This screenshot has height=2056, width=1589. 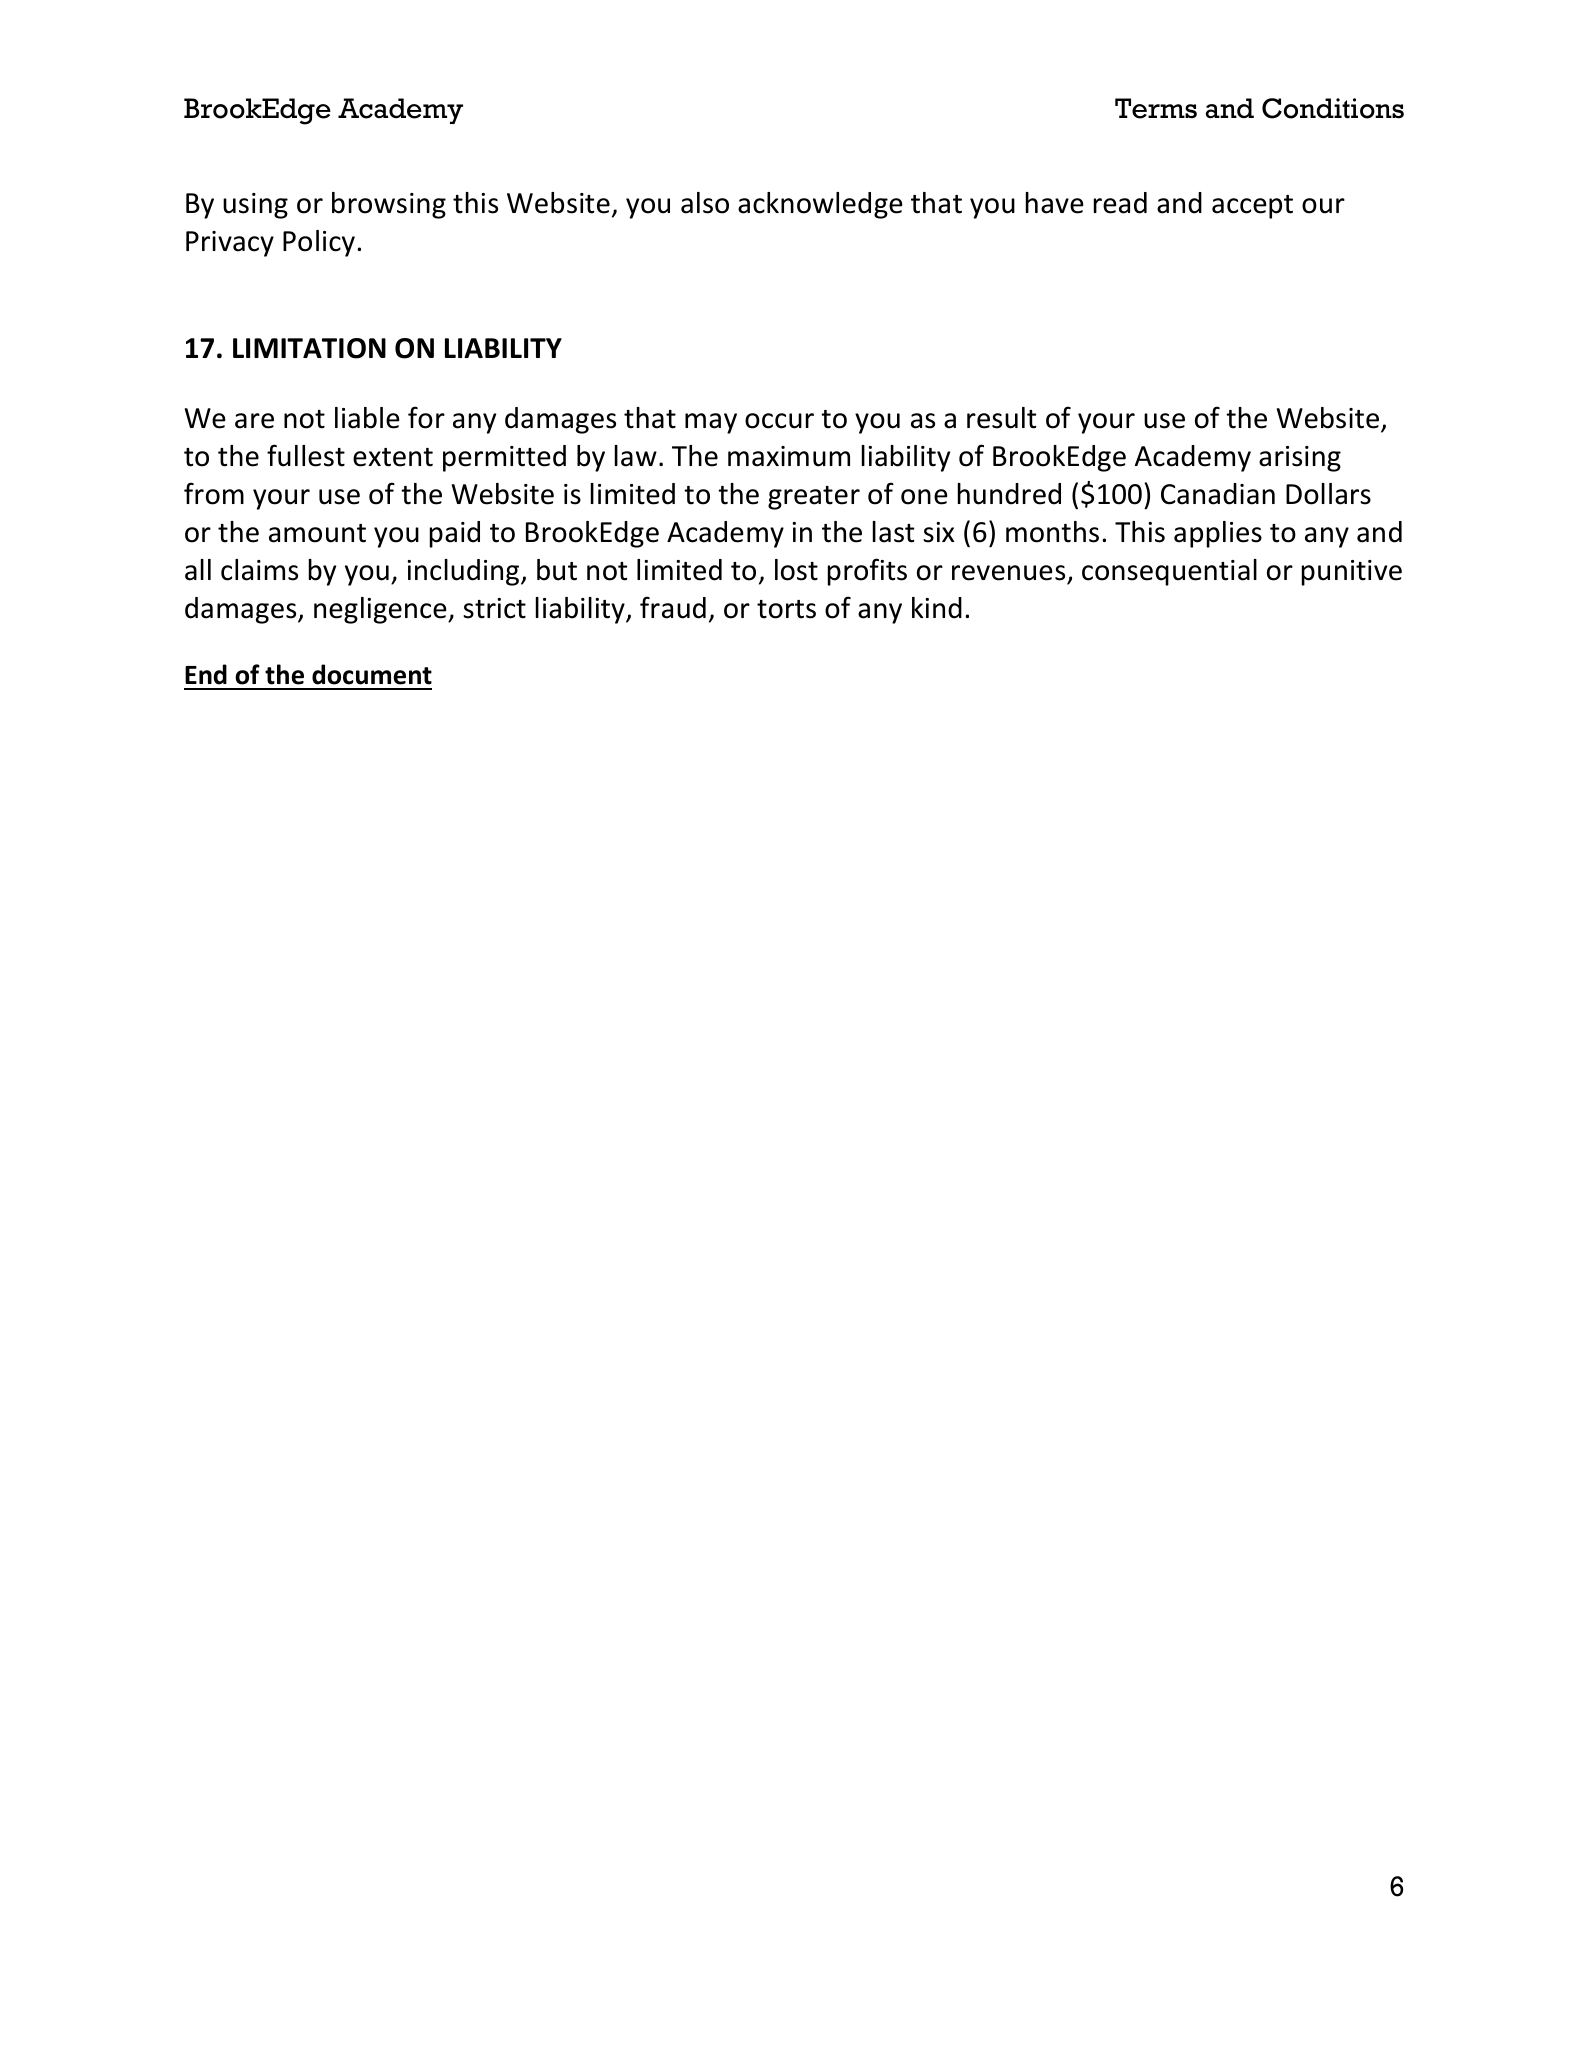 What do you see at coordinates (372, 674) in the screenshot?
I see `document` at bounding box center [372, 674].
